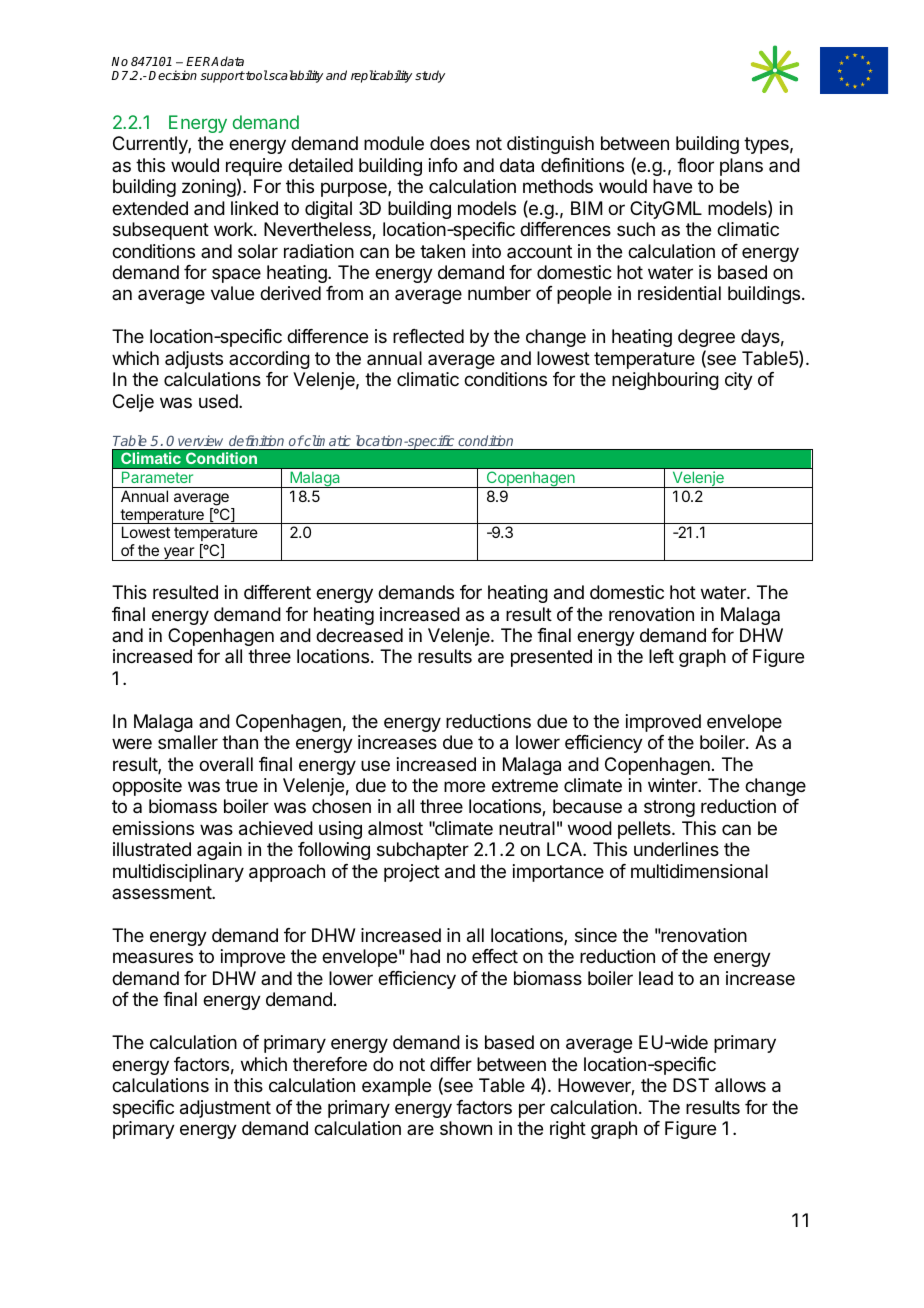  Describe the element at coordinates (222, 77) in the page. I see `support` at that location.
